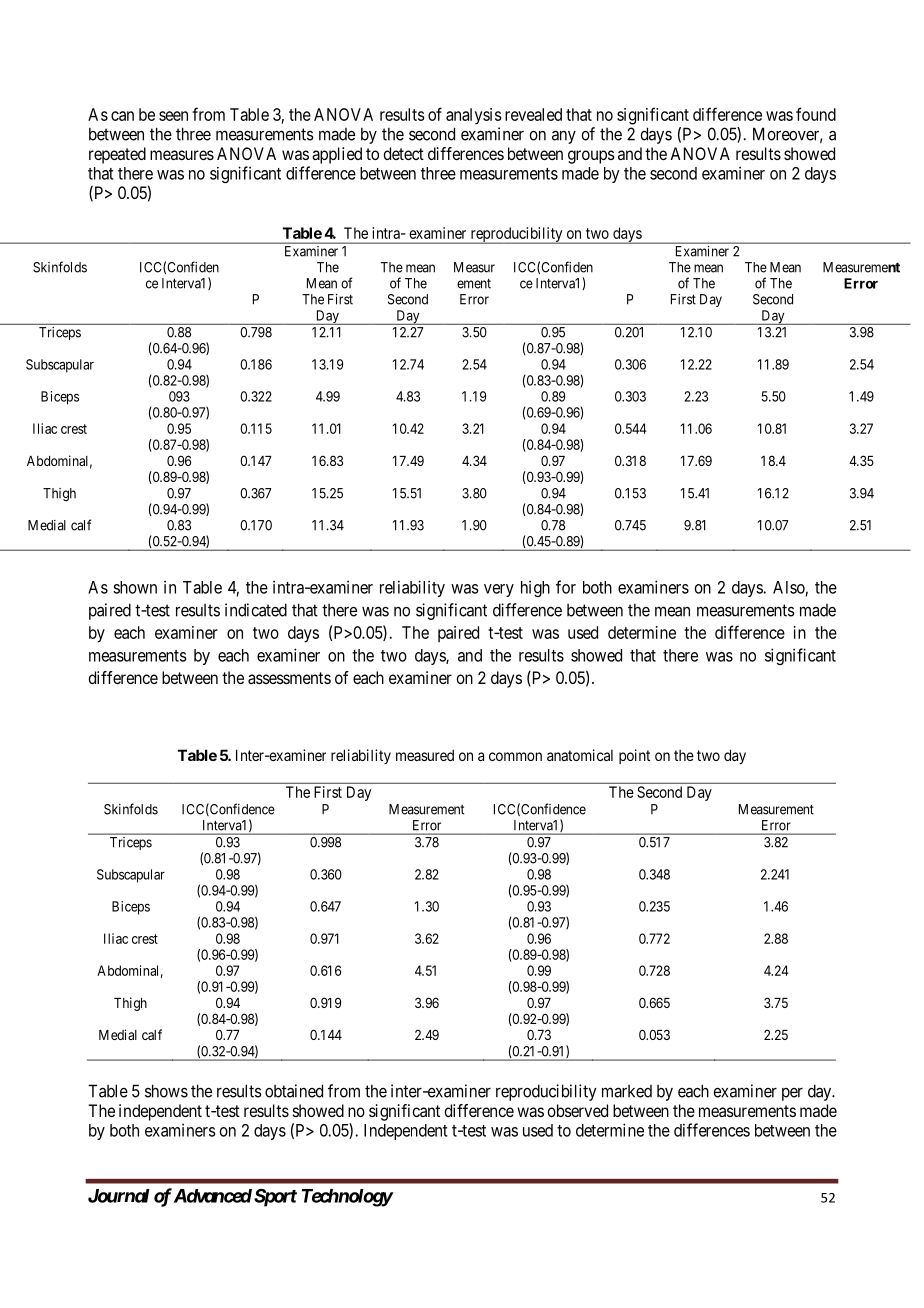 The width and height of the document is (924, 1308). Describe the element at coordinates (474, 116) in the document. I see `analysis` at that location.
